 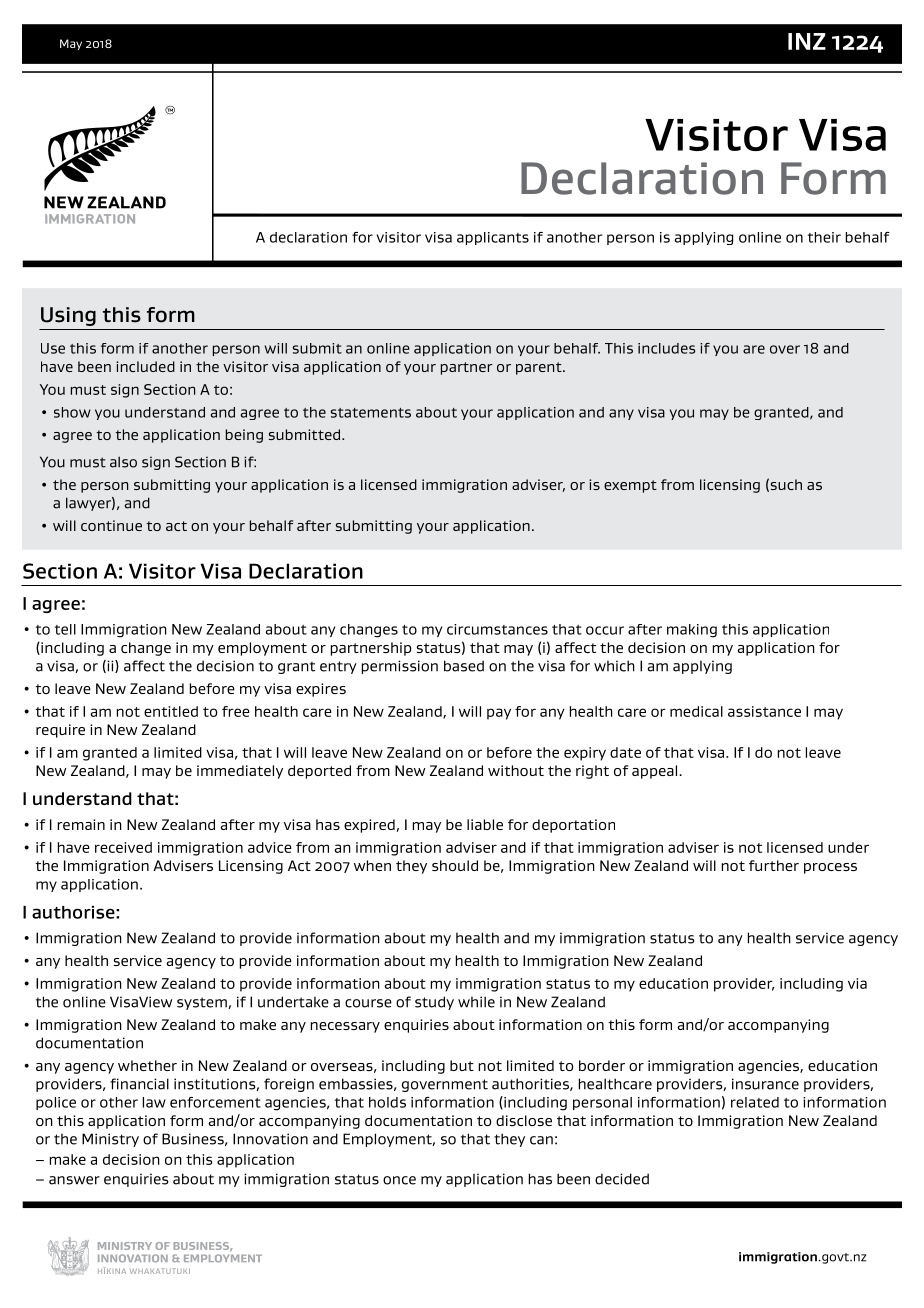 I want to click on statements, so click(x=371, y=413).
